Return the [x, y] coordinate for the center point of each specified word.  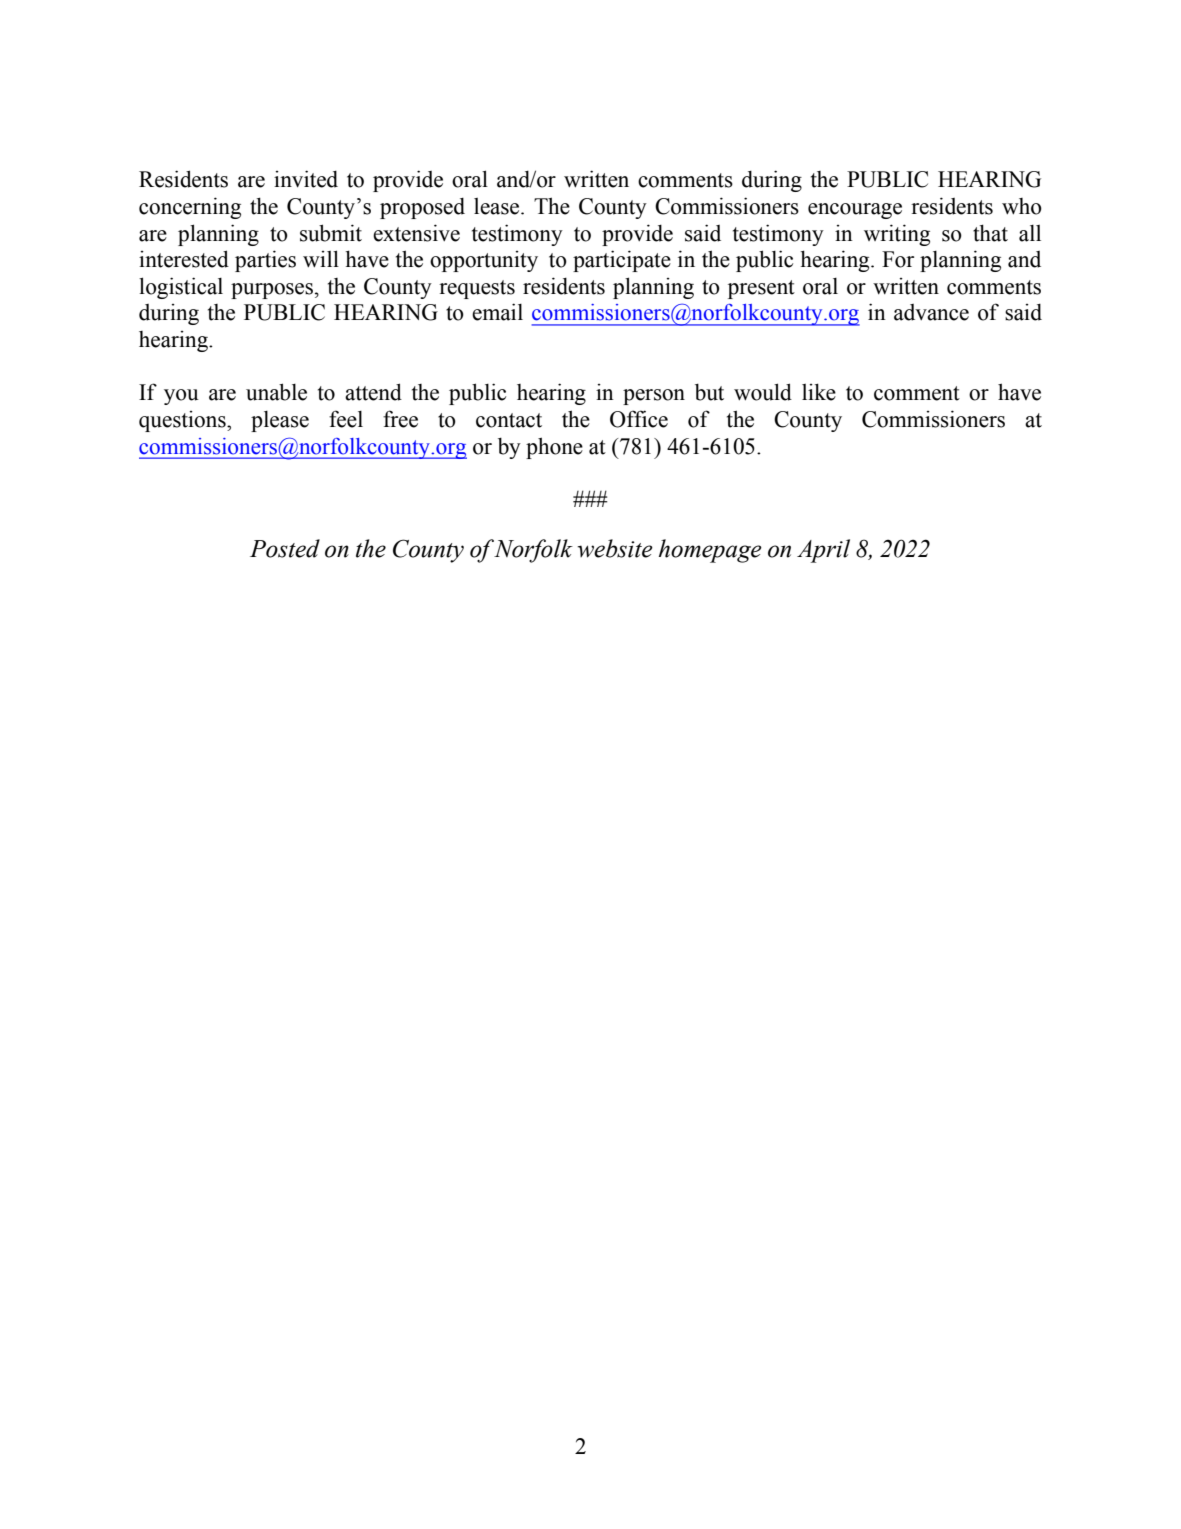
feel [346, 419]
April [823, 551]
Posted [285, 548]
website [615, 548]
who [1022, 206]
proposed [422, 208]
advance [931, 312]
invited [306, 179]
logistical [181, 288]
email [497, 312]
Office [639, 419]
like [819, 392]
